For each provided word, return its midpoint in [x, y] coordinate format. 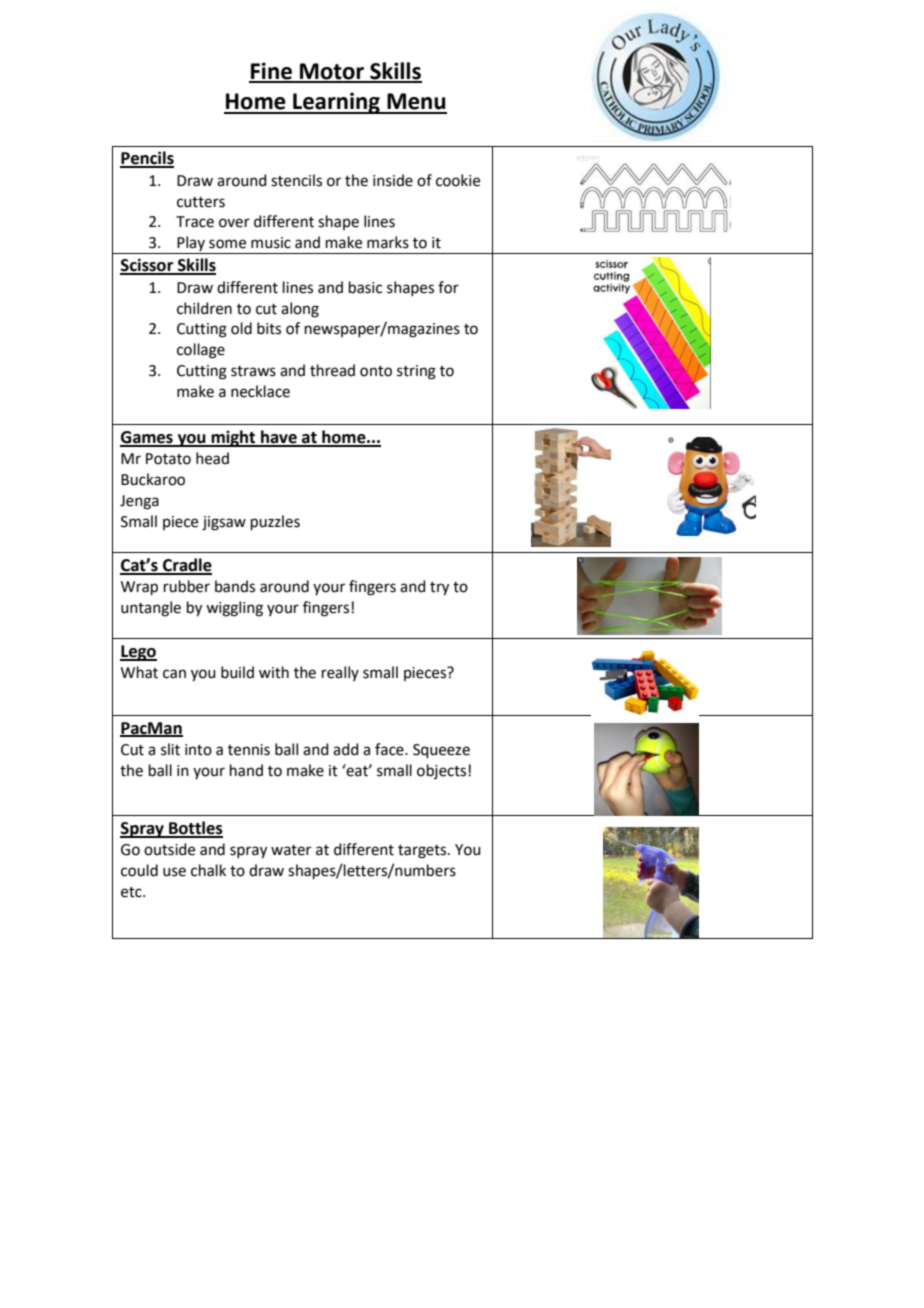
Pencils [147, 159]
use [174, 872]
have [279, 438]
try [439, 589]
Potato [168, 459]
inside [393, 180]
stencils [296, 180]
